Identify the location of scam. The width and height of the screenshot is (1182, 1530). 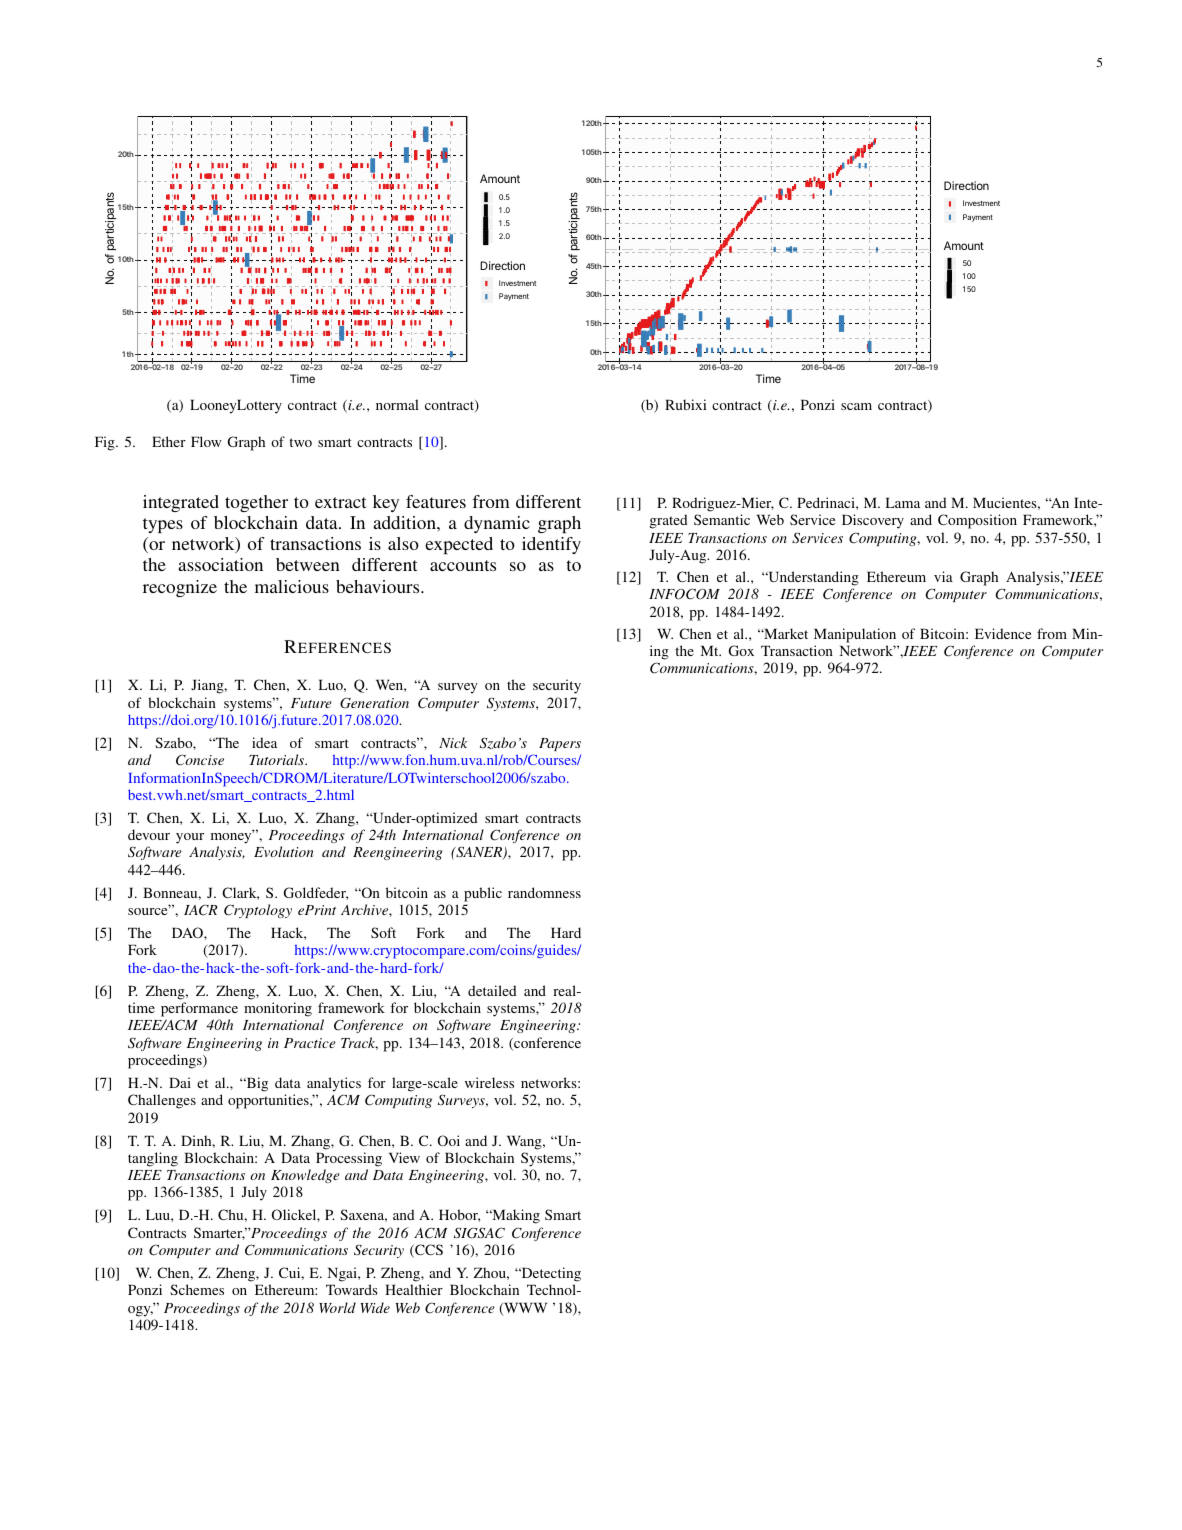
(856, 406).
